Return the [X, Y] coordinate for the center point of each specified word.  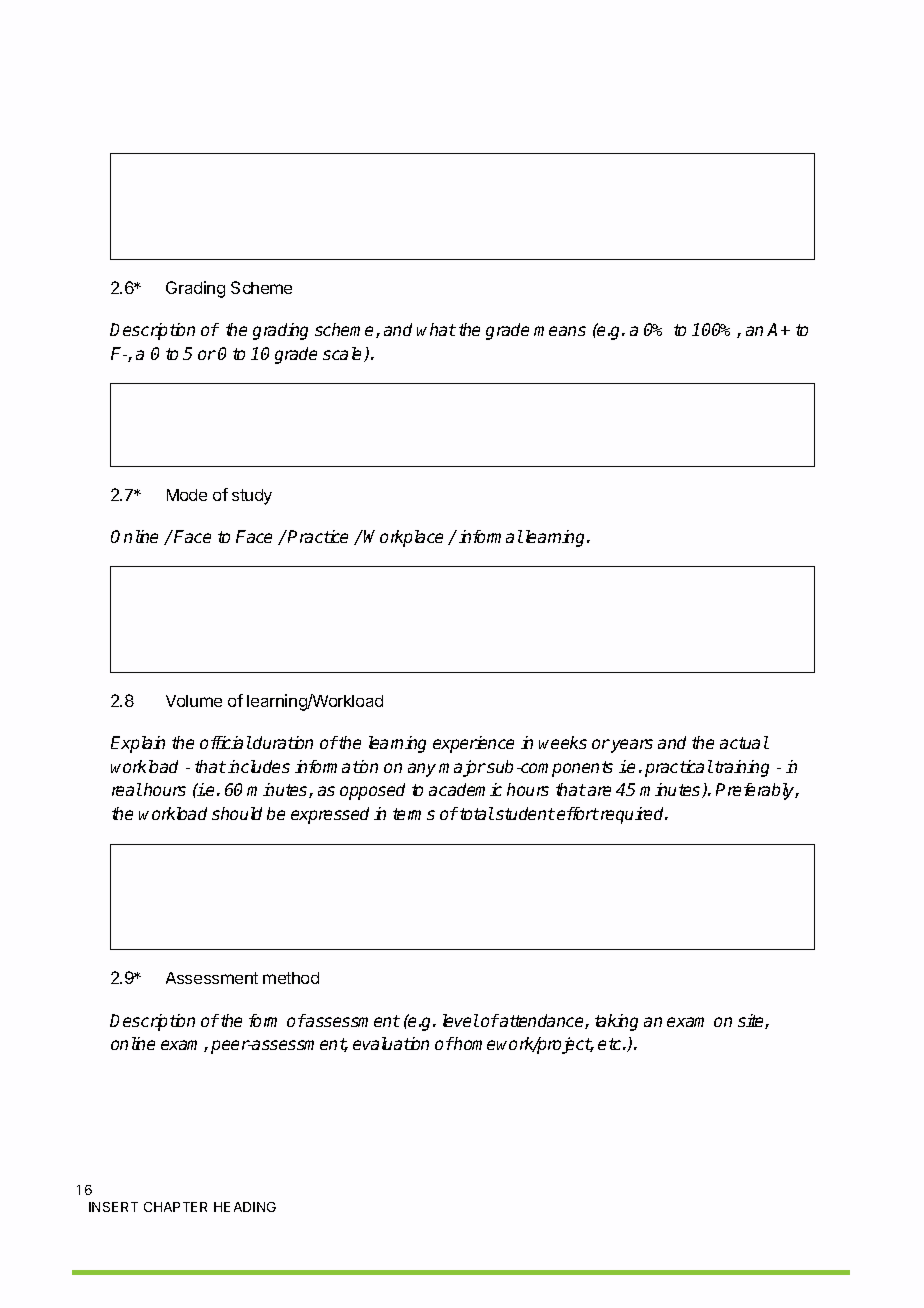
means [560, 331]
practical [679, 768]
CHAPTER [175, 1207]
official [226, 742]
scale [344, 354]
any [422, 770]
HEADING [245, 1207]
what [436, 329]
